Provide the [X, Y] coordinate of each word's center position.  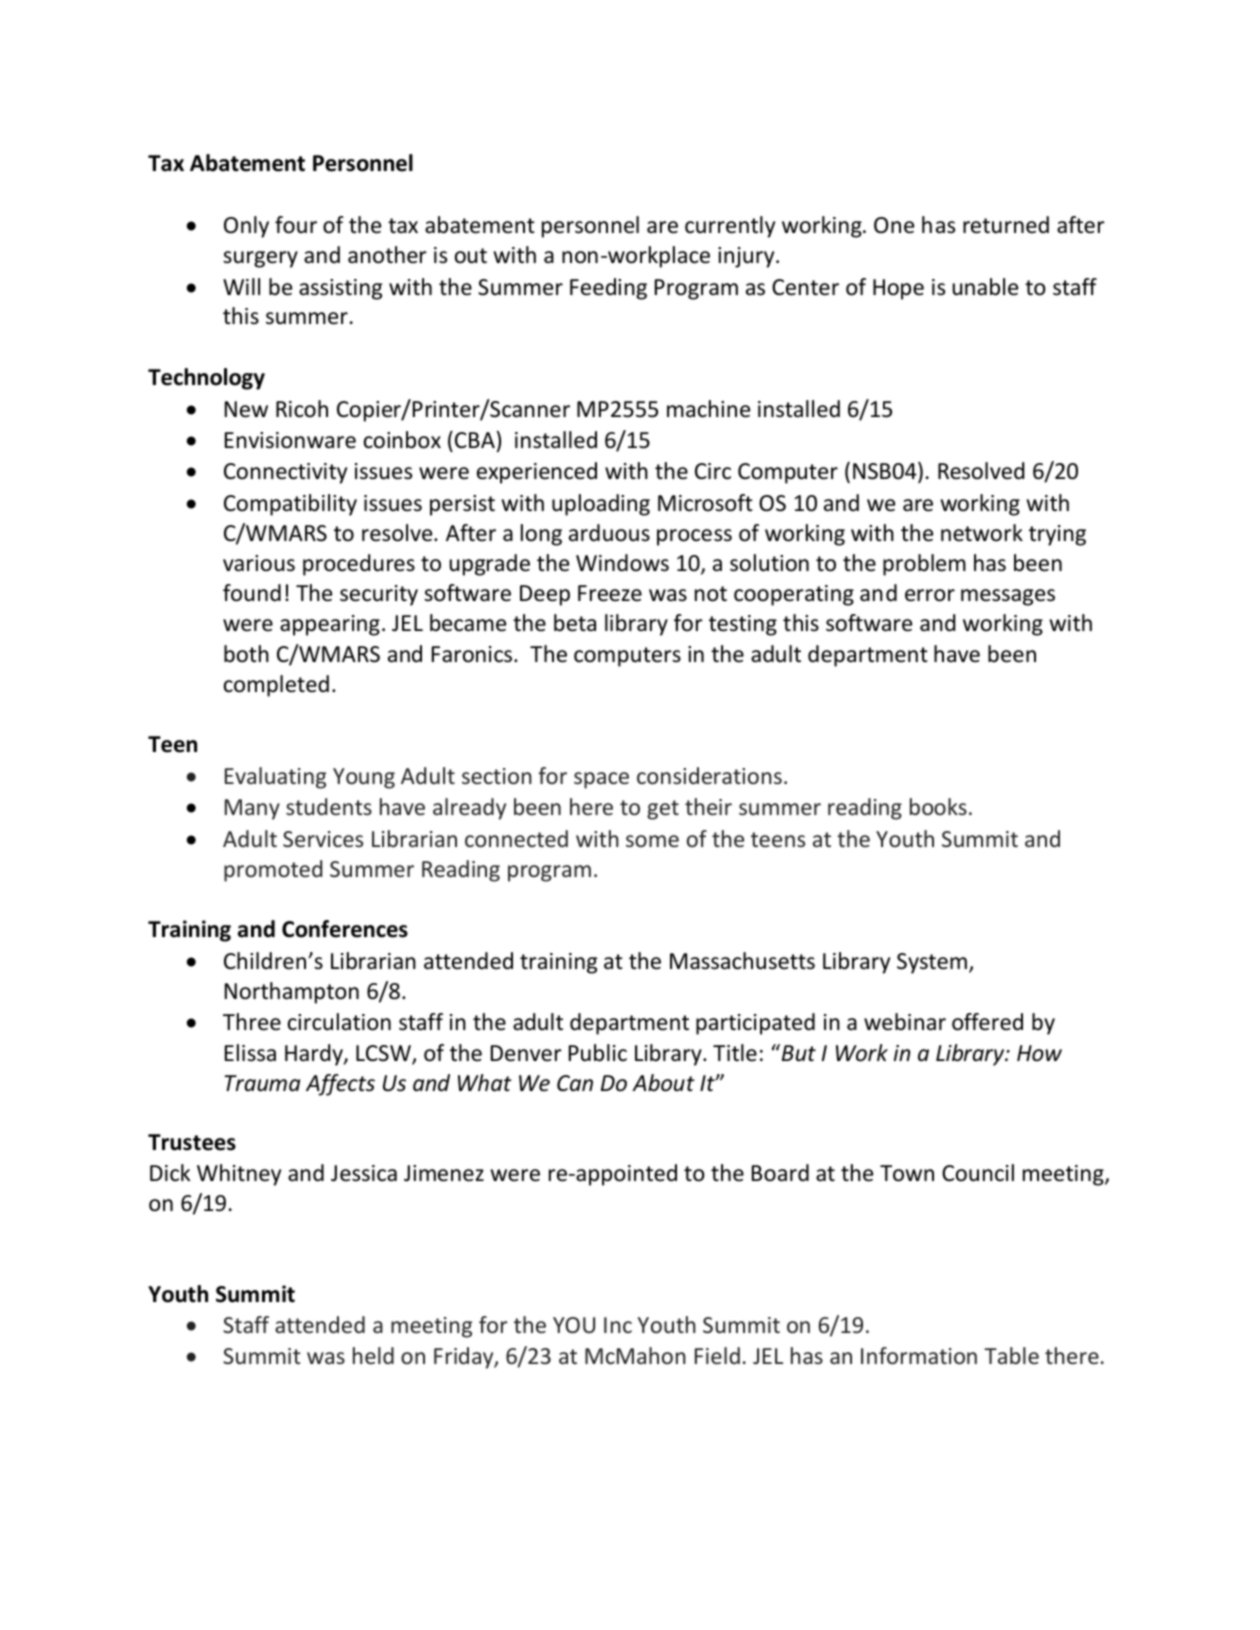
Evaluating [275, 778]
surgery [260, 259]
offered [987, 1022]
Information [919, 1355]
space [601, 780]
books [938, 806]
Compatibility [290, 505]
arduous [609, 533]
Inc [618, 1325]
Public [598, 1053]
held [373, 1355]
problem [924, 565]
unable [985, 287]
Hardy [315, 1055]
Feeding [608, 289]
